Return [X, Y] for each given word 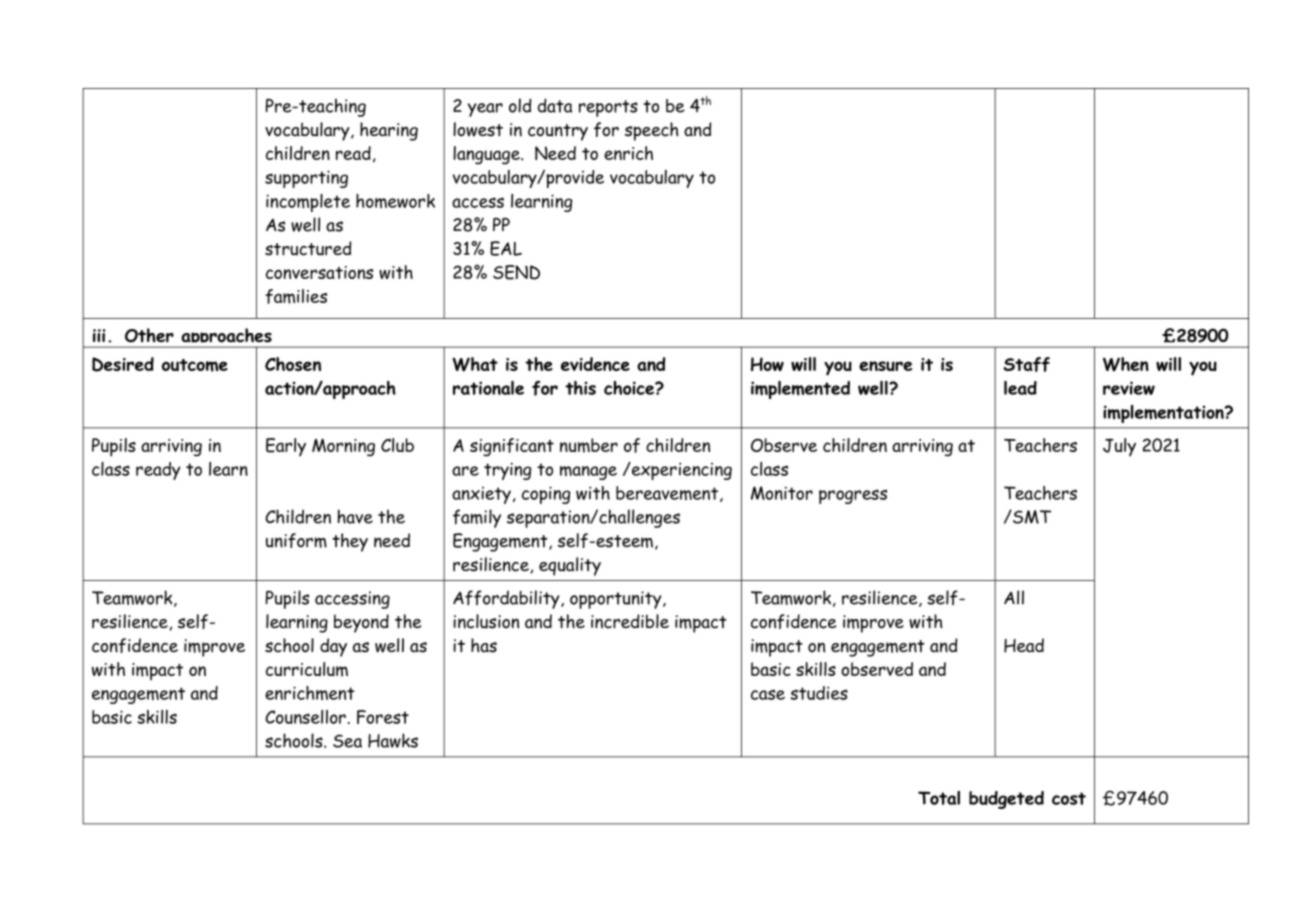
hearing [389, 131]
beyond [361, 623]
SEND [516, 272]
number [589, 445]
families [296, 296]
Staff [1026, 364]
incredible [630, 621]
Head [1024, 645]
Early [286, 447]
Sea [347, 741]
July [1119, 447]
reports [608, 108]
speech [652, 131]
